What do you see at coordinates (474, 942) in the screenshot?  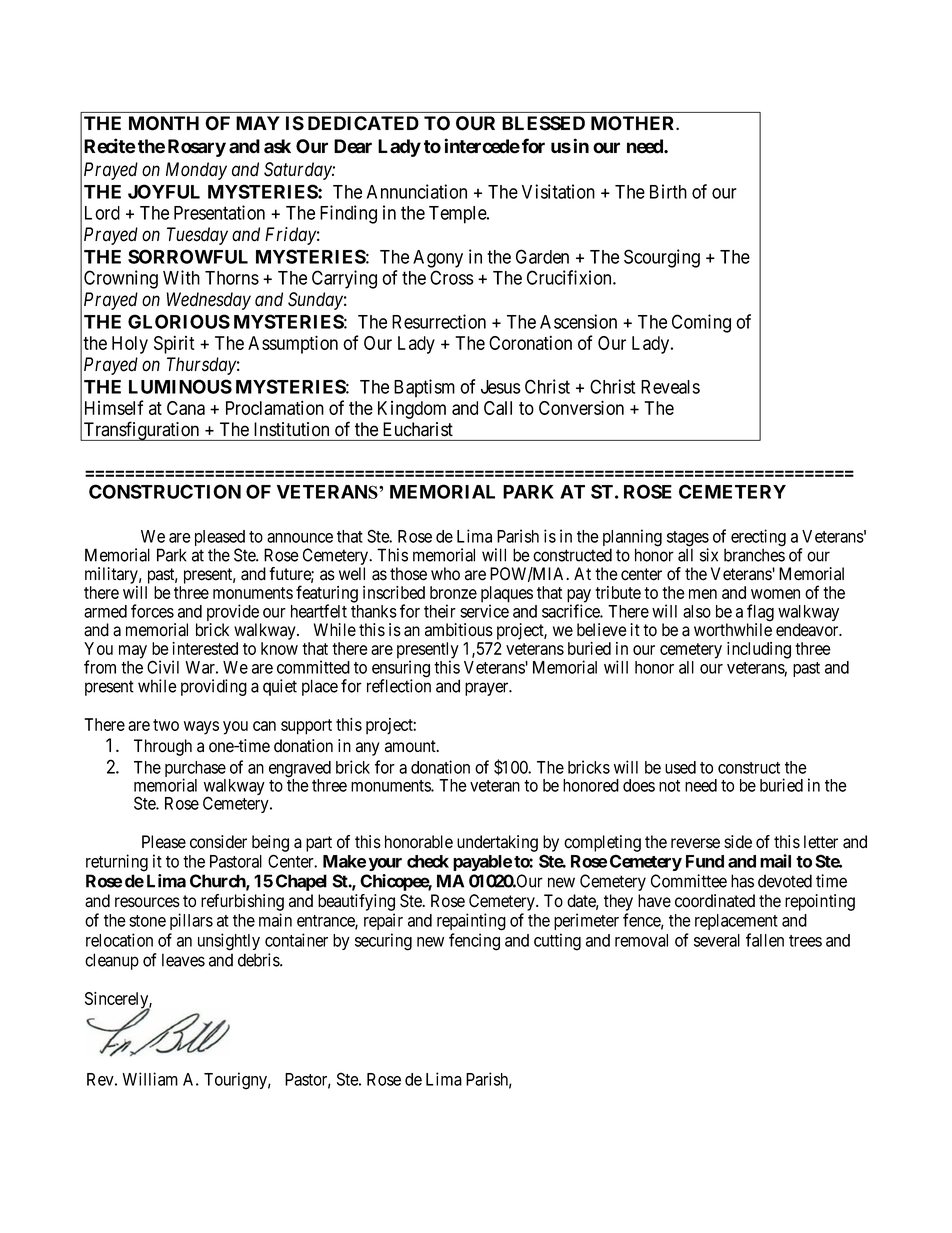 I see `fencing` at bounding box center [474, 942].
